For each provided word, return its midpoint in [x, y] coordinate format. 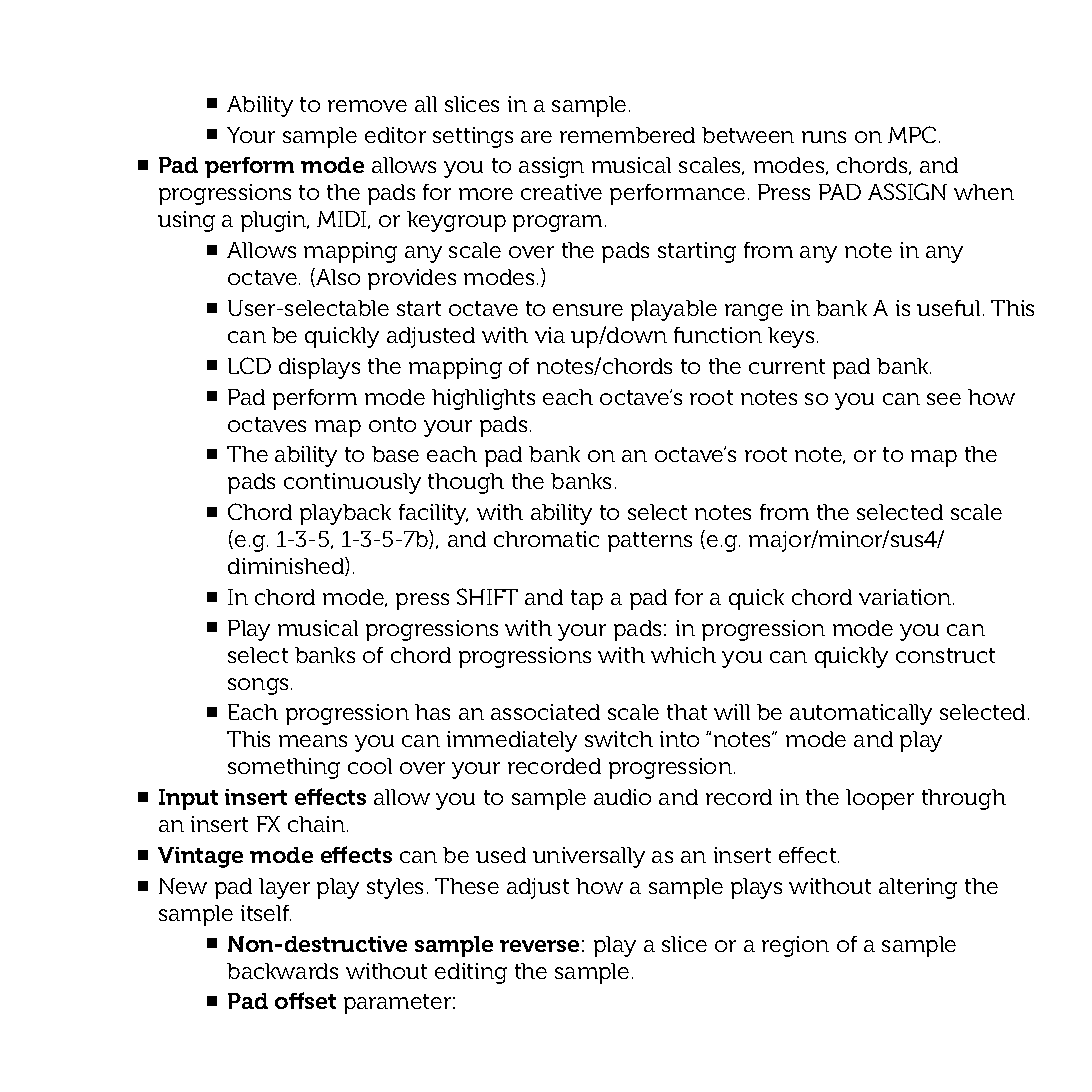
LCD [249, 365]
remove [367, 106]
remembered [627, 135]
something [284, 768]
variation [906, 597]
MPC [912, 134]
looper [880, 799]
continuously [352, 483]
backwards [282, 971]
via [550, 335]
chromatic [546, 539]
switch [619, 739]
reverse [539, 946]
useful [948, 308]
